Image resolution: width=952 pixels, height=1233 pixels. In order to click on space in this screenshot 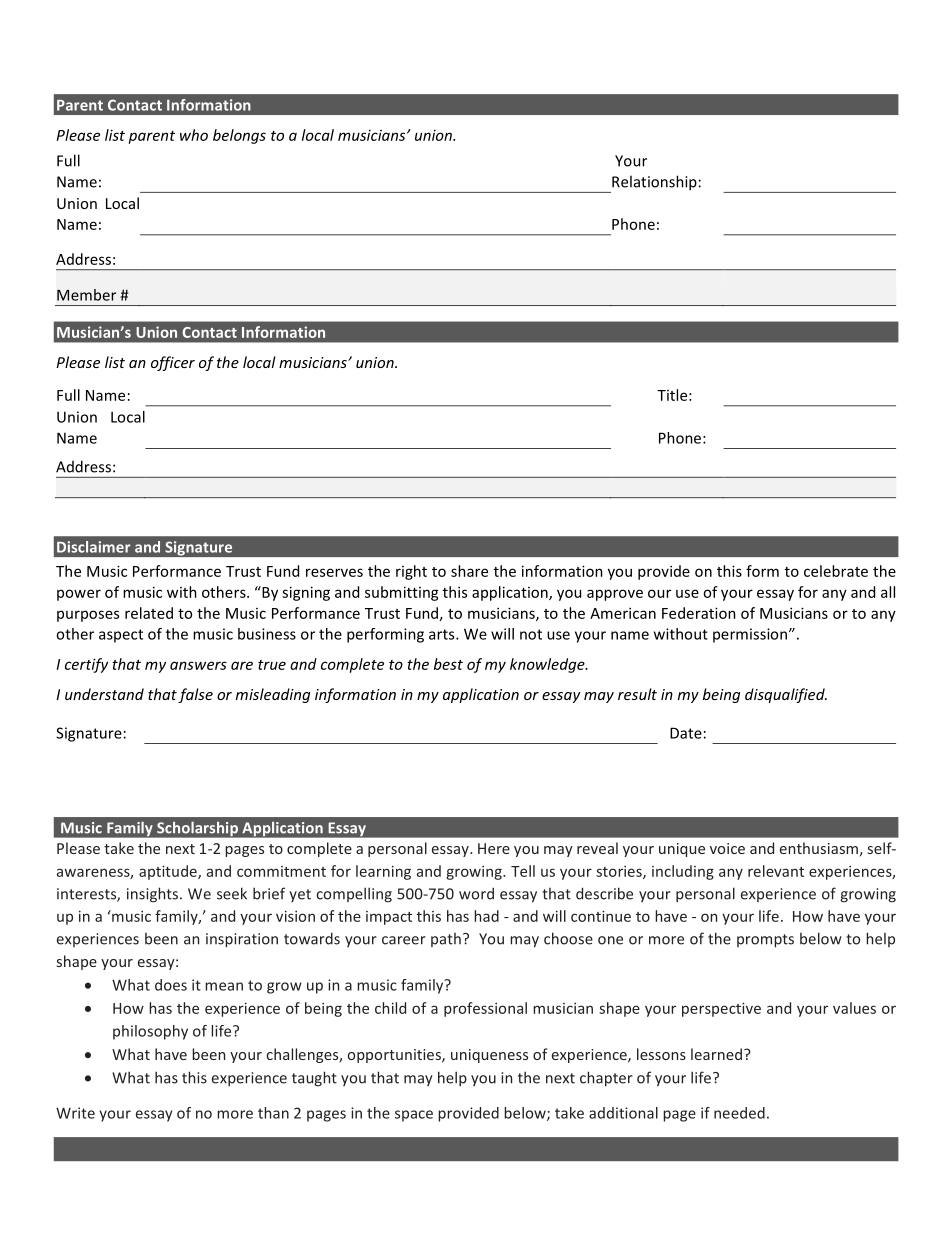, I will do `click(414, 1116)`.
